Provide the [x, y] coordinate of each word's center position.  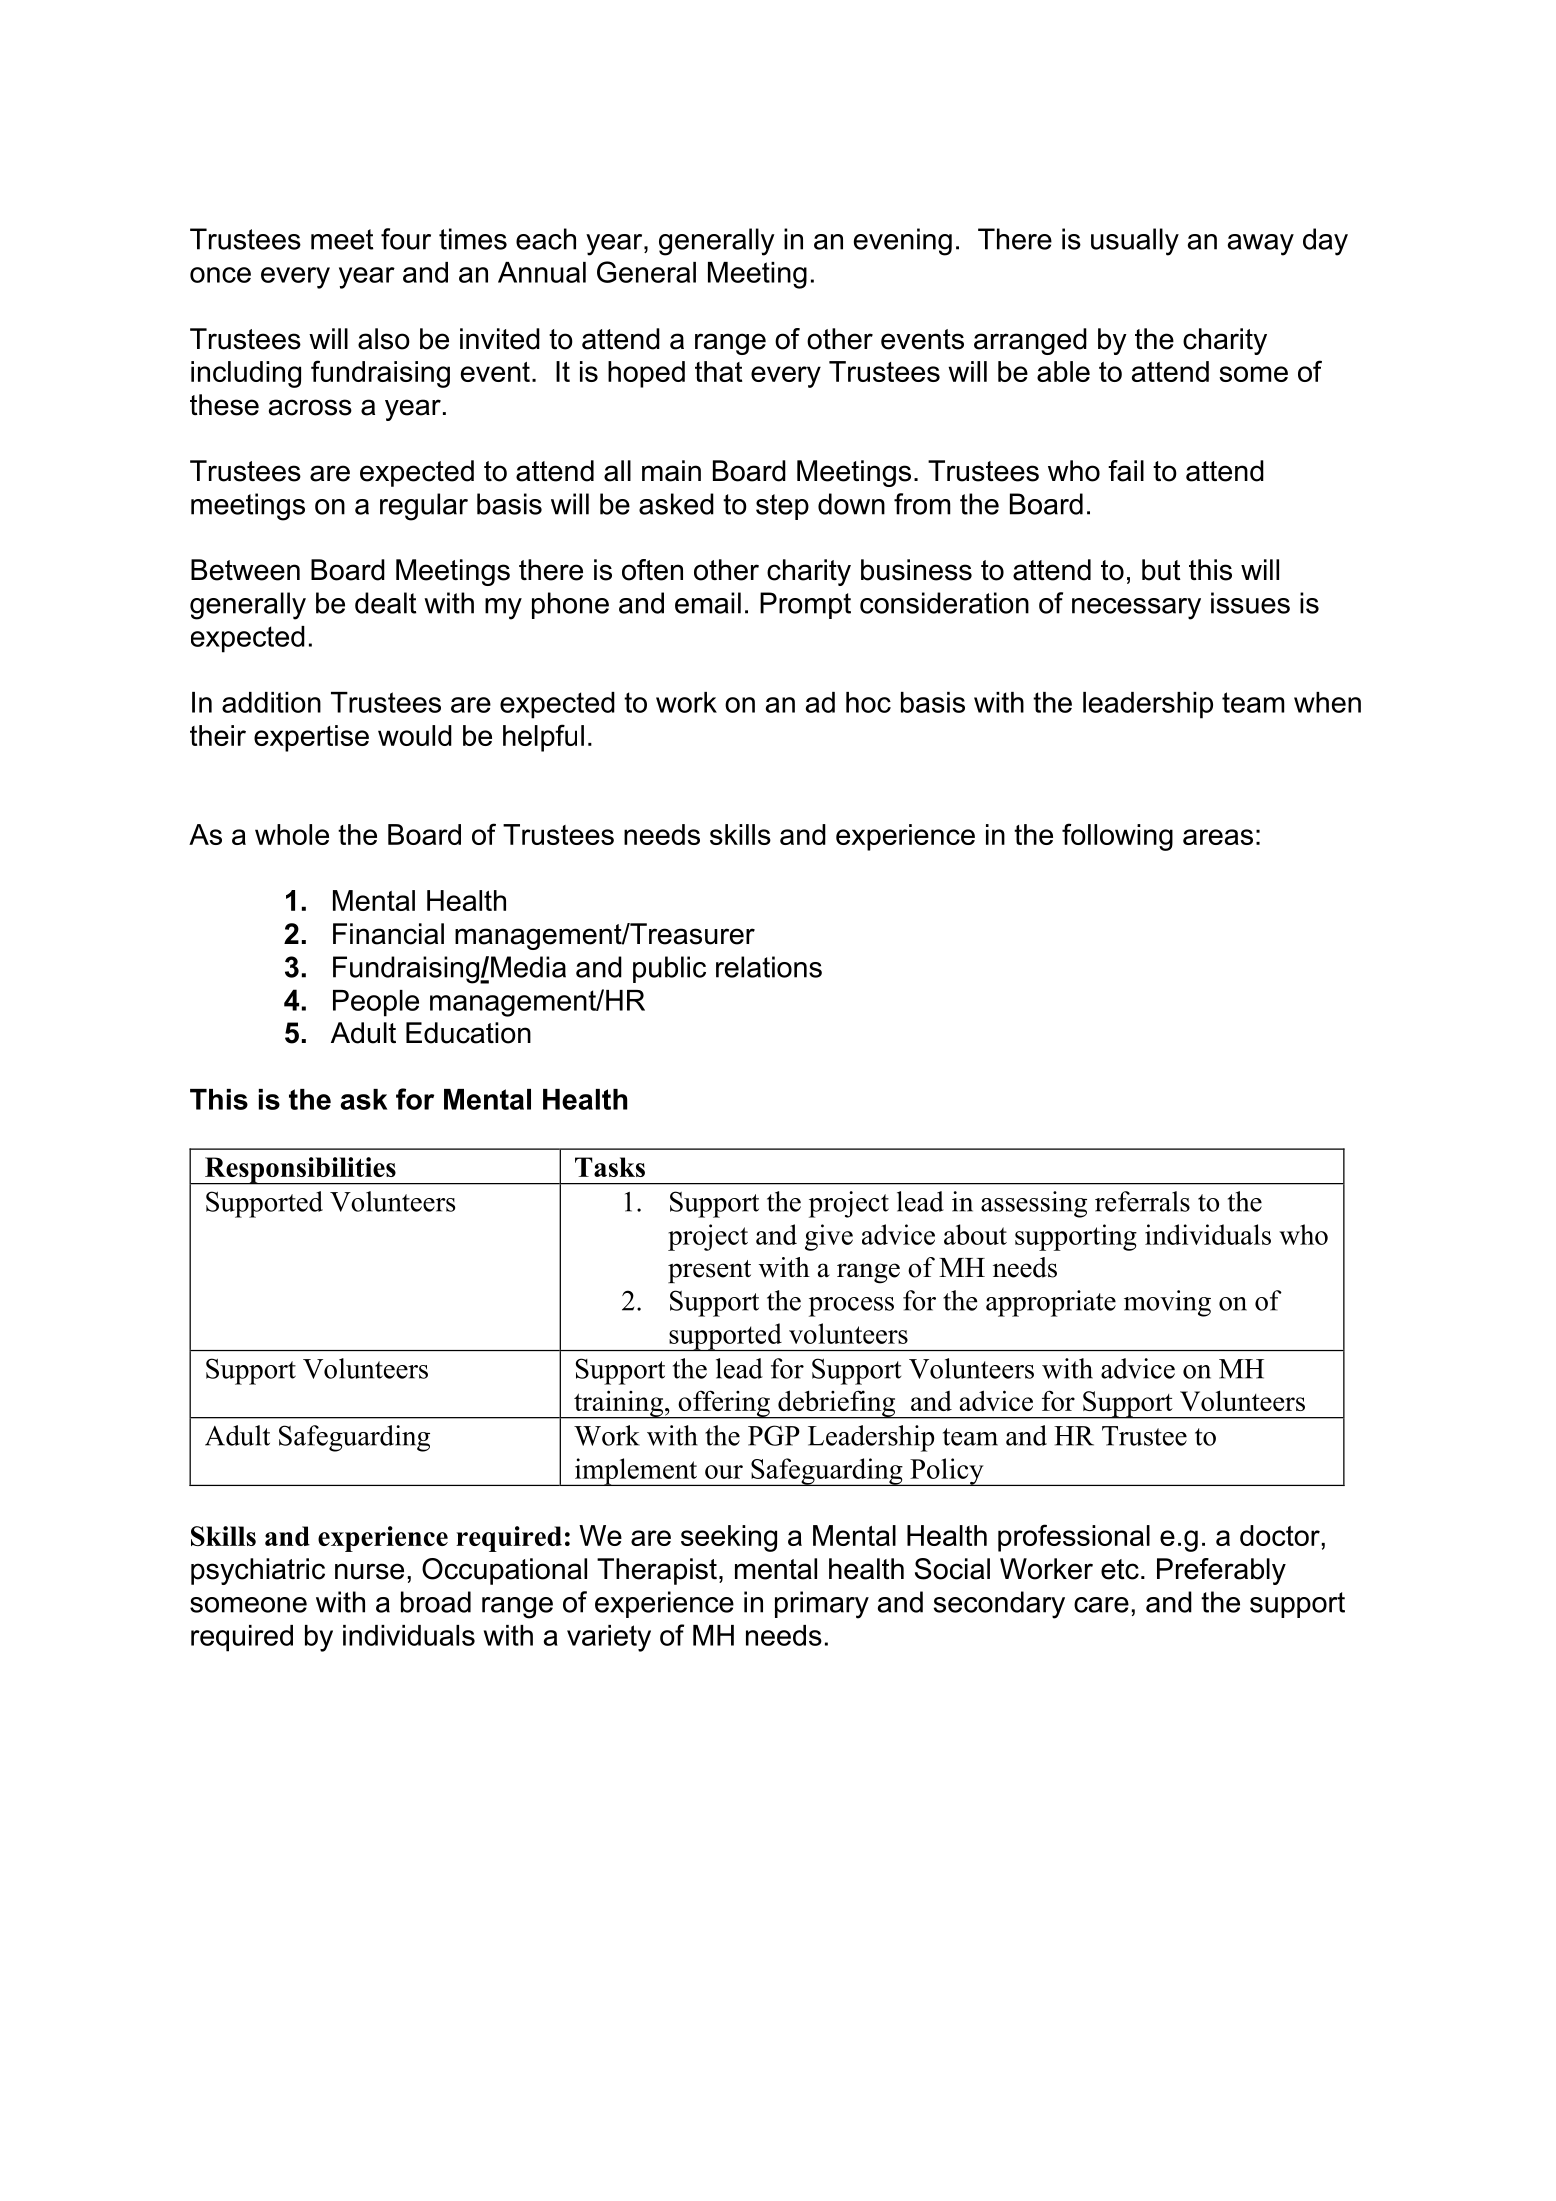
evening [903, 242]
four [406, 239]
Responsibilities [300, 1171]
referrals [1142, 1201]
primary [822, 1605]
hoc [868, 702]
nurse [369, 1571]
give [829, 1237]
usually [1135, 242]
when [1327, 702]
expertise [311, 738]
